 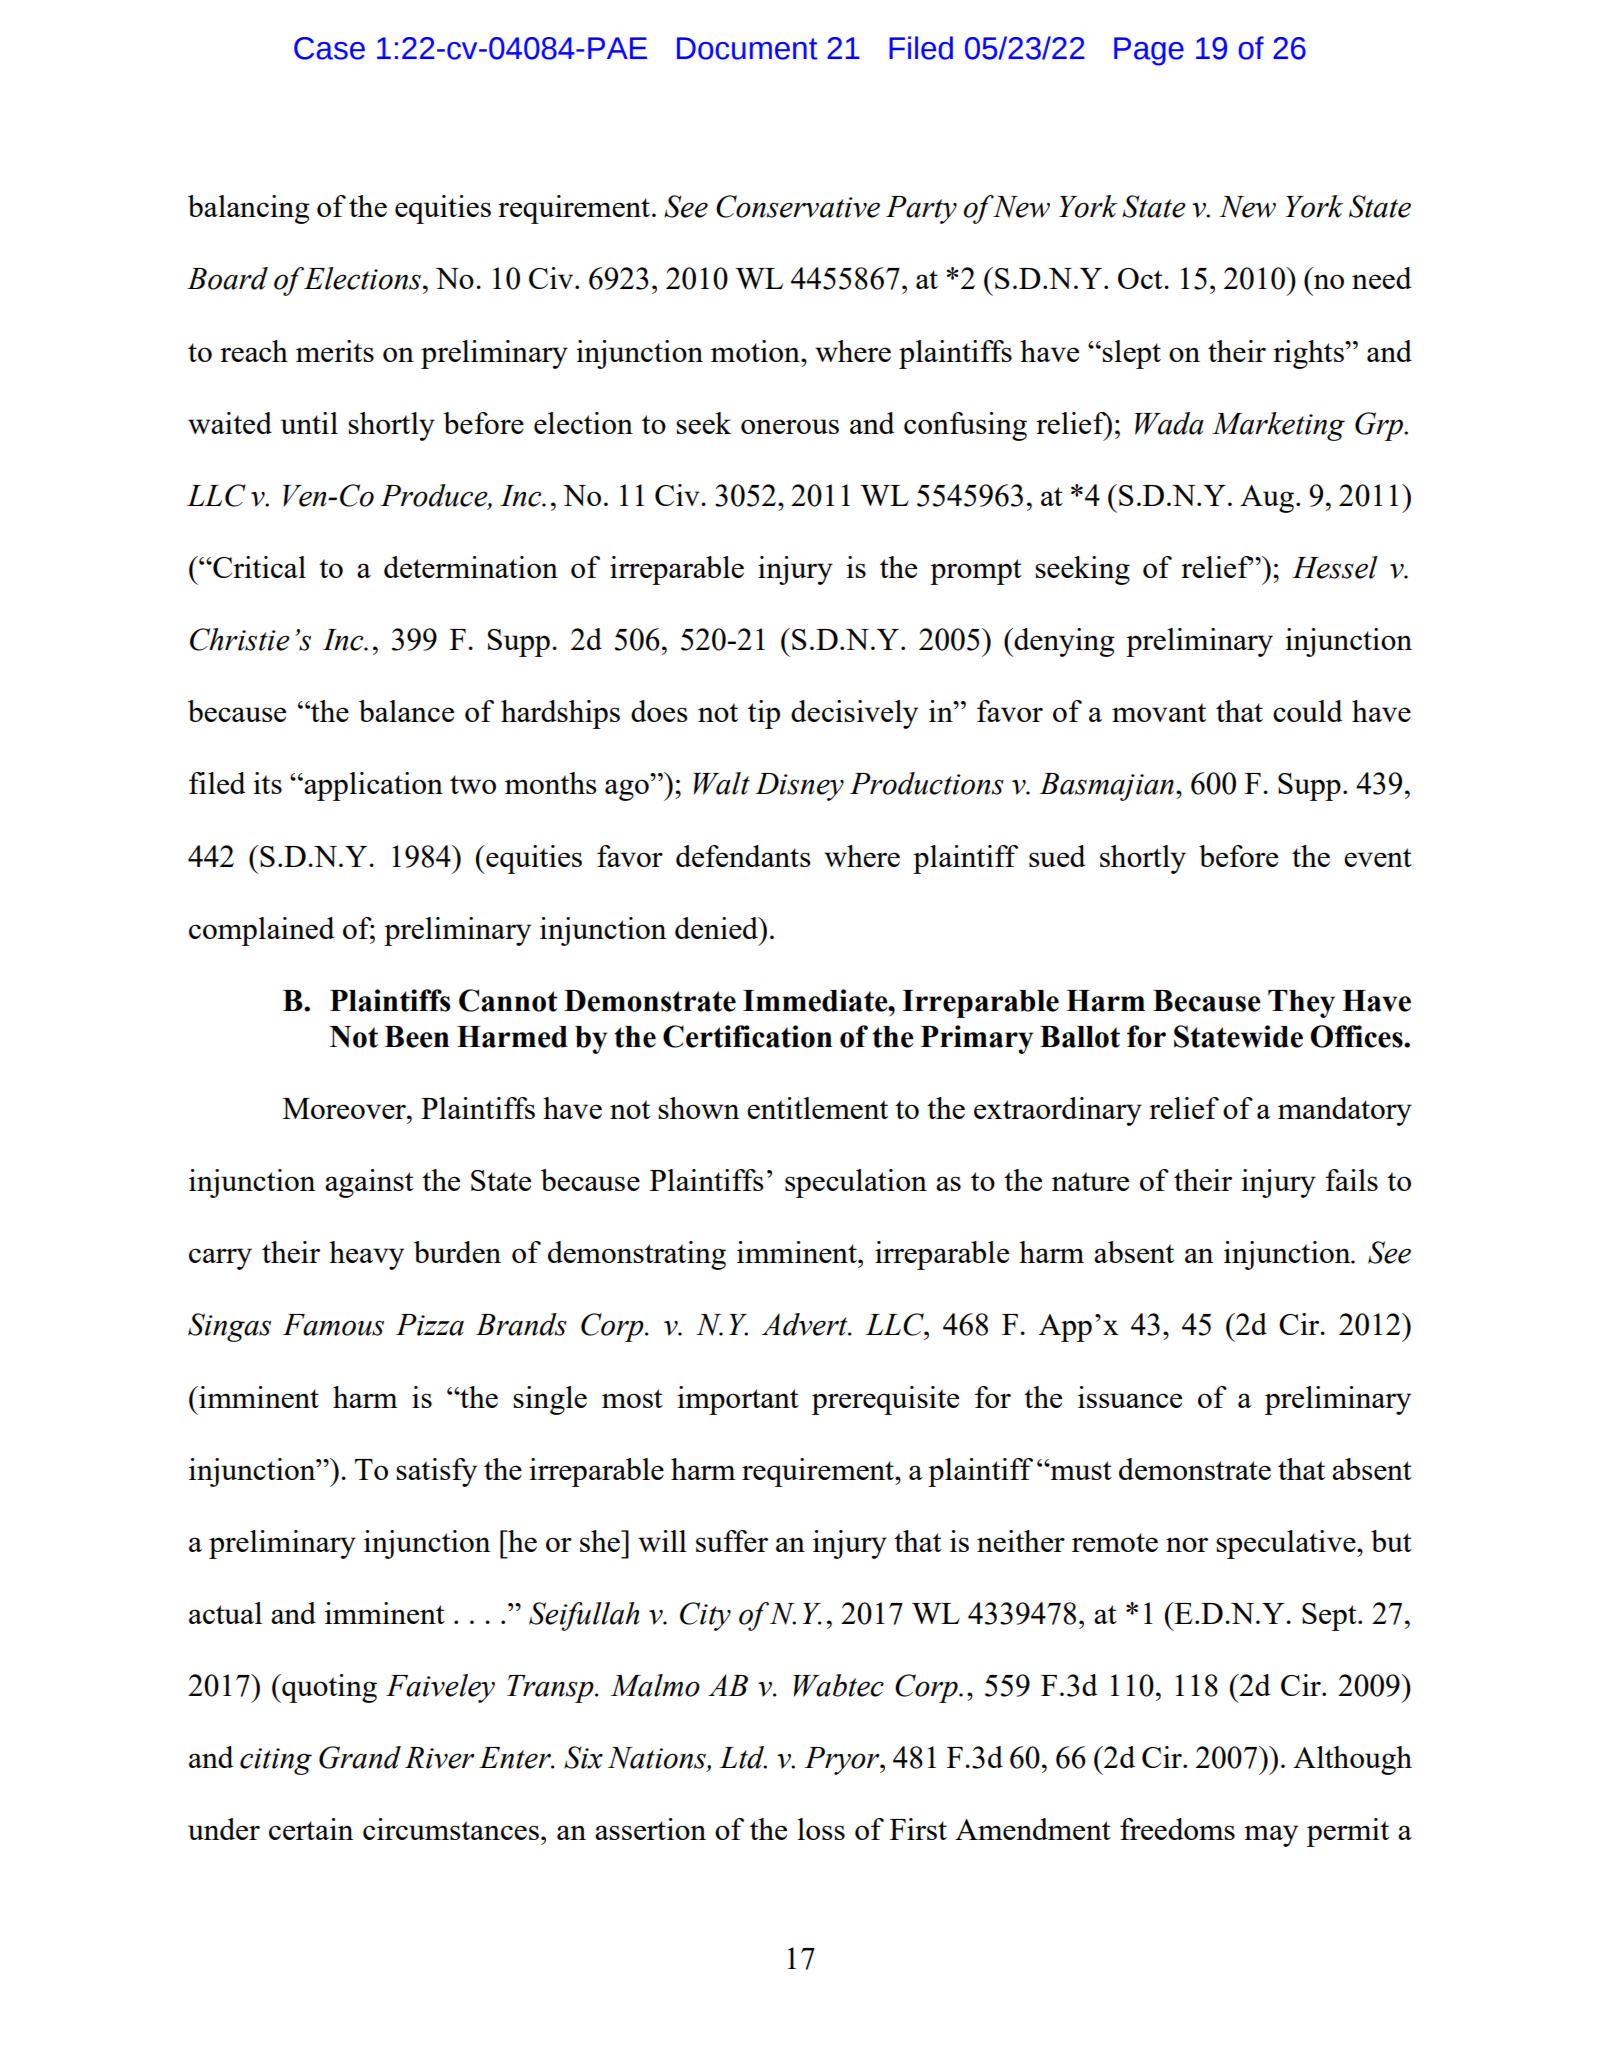 I want to click on They, so click(x=1301, y=1004).
